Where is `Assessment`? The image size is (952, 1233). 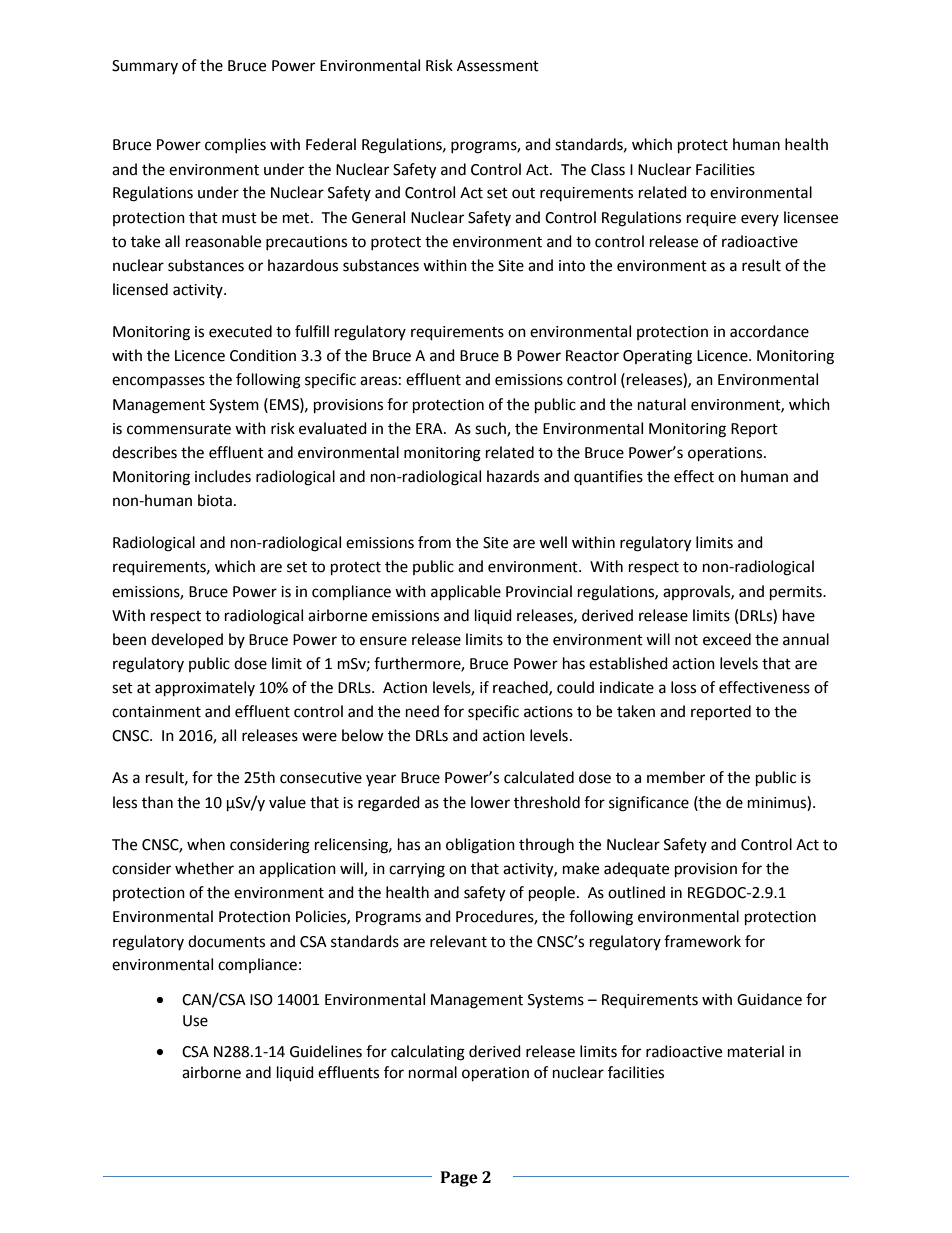 Assessment is located at coordinates (498, 66).
